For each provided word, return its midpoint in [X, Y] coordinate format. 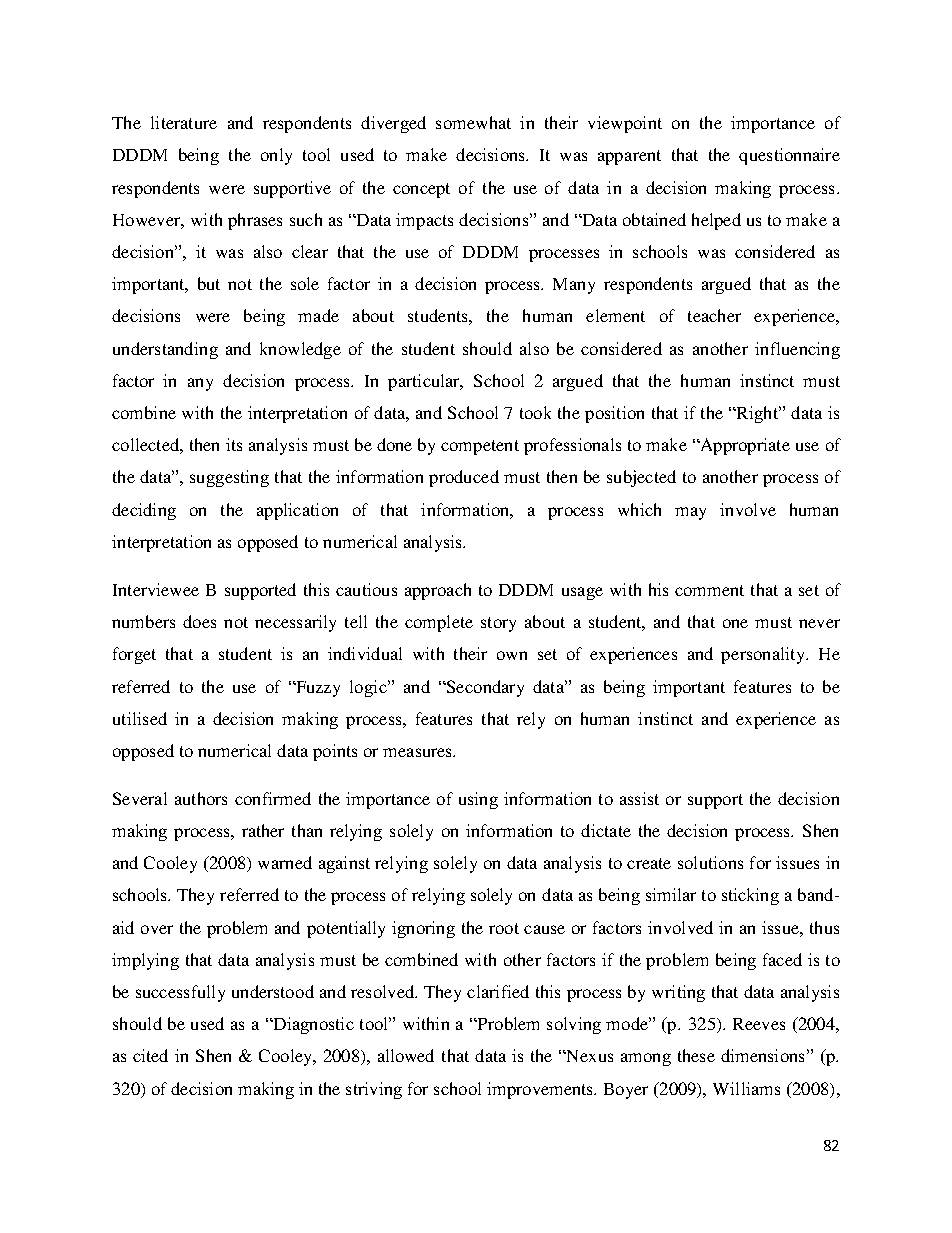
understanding [165, 350]
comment [709, 590]
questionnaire [789, 156]
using [478, 800]
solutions [710, 862]
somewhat [473, 122]
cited [150, 1055]
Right [757, 414]
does [199, 621]
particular [425, 382]
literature [184, 122]
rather [263, 830]
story [498, 624]
